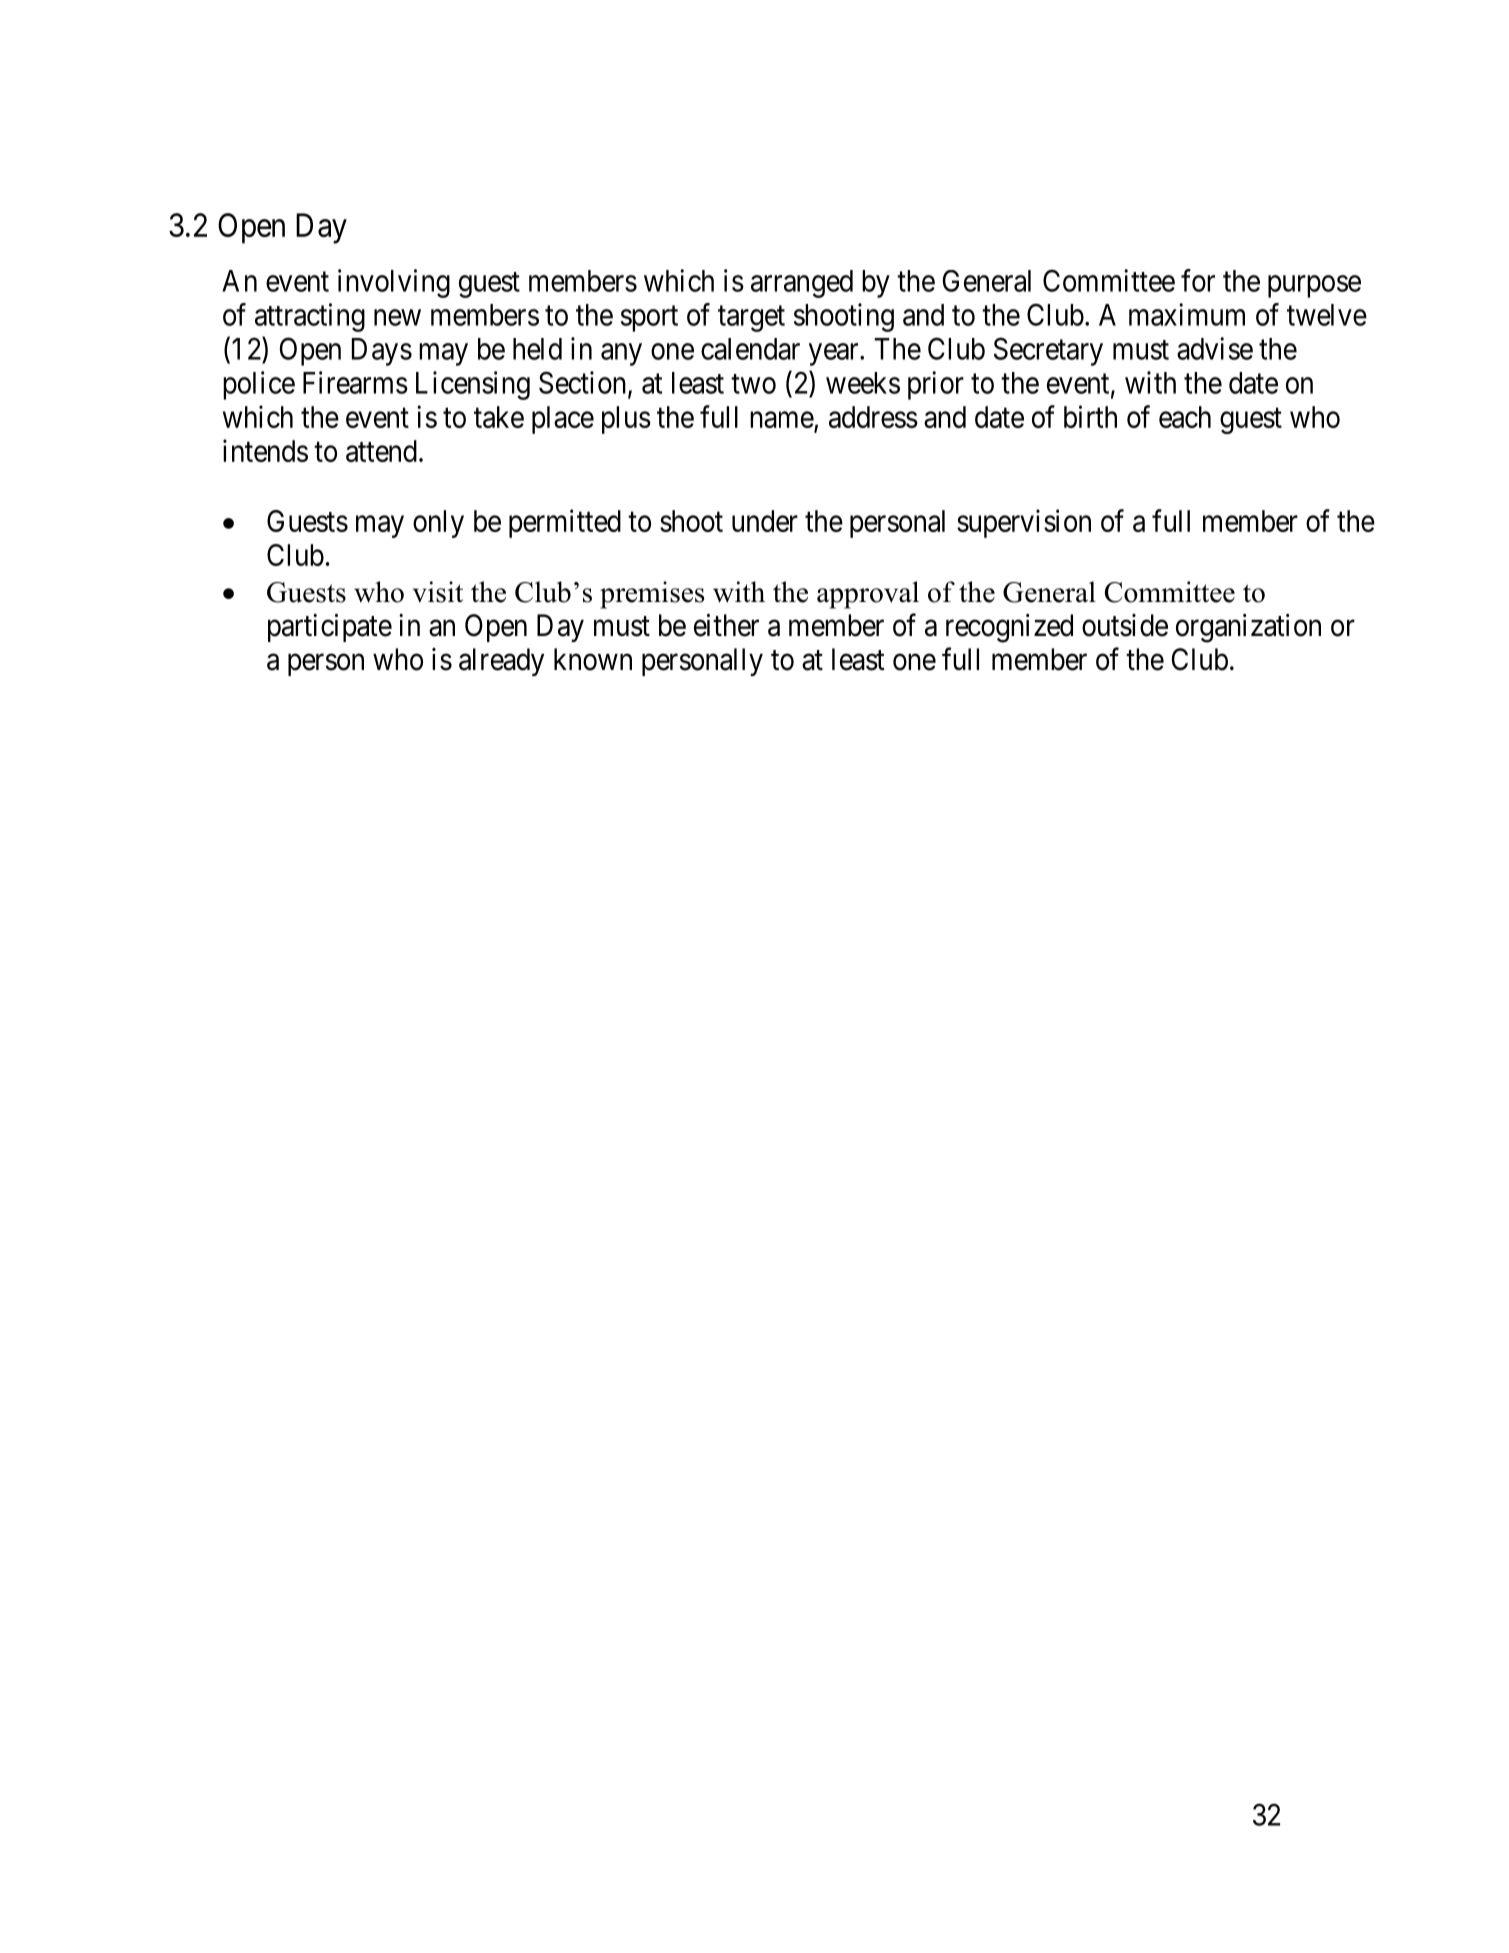  Describe the element at coordinates (438, 592) in the screenshot. I see `visit` at that location.
